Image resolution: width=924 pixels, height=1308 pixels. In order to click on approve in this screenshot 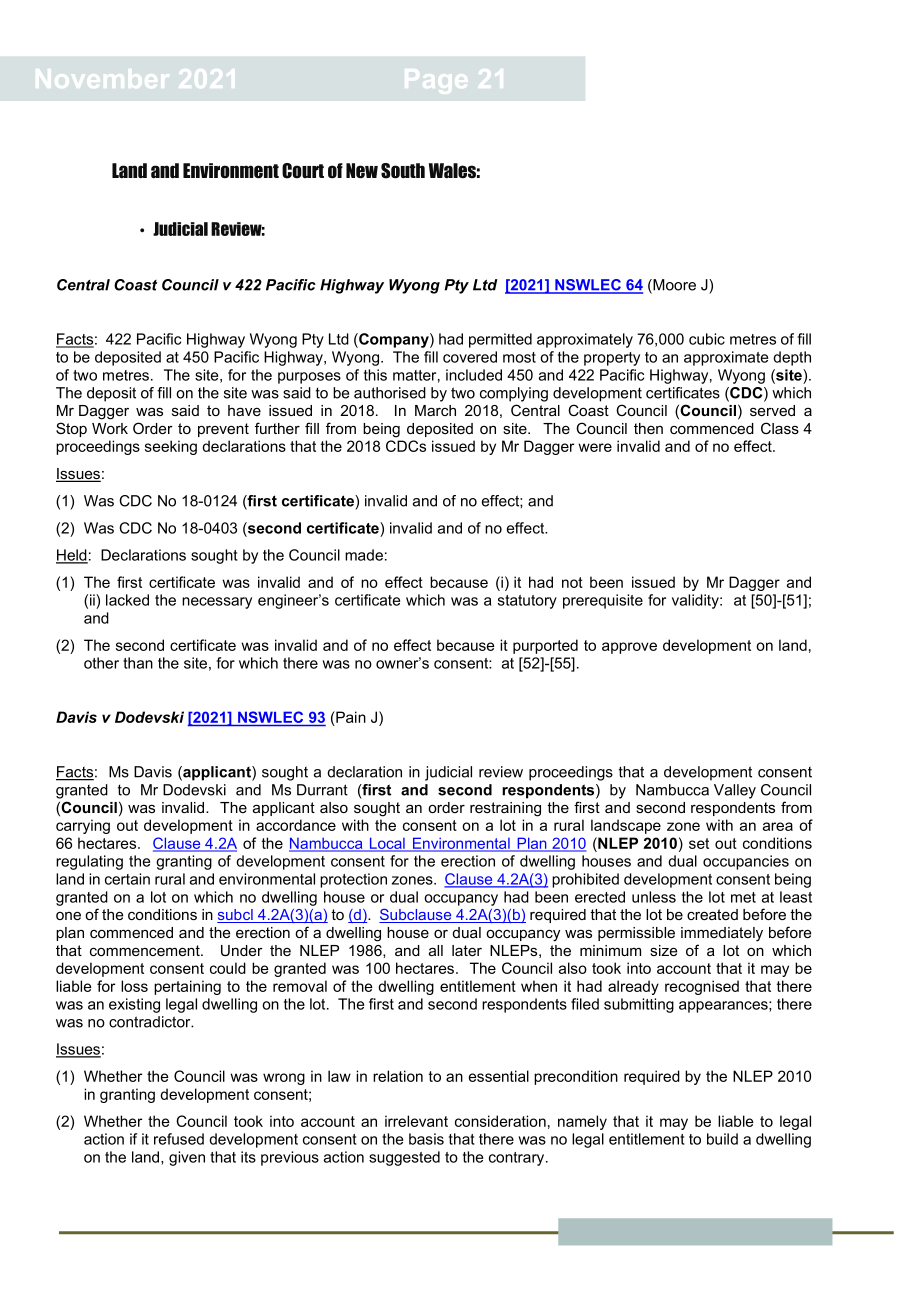, I will do `click(629, 648)`.
